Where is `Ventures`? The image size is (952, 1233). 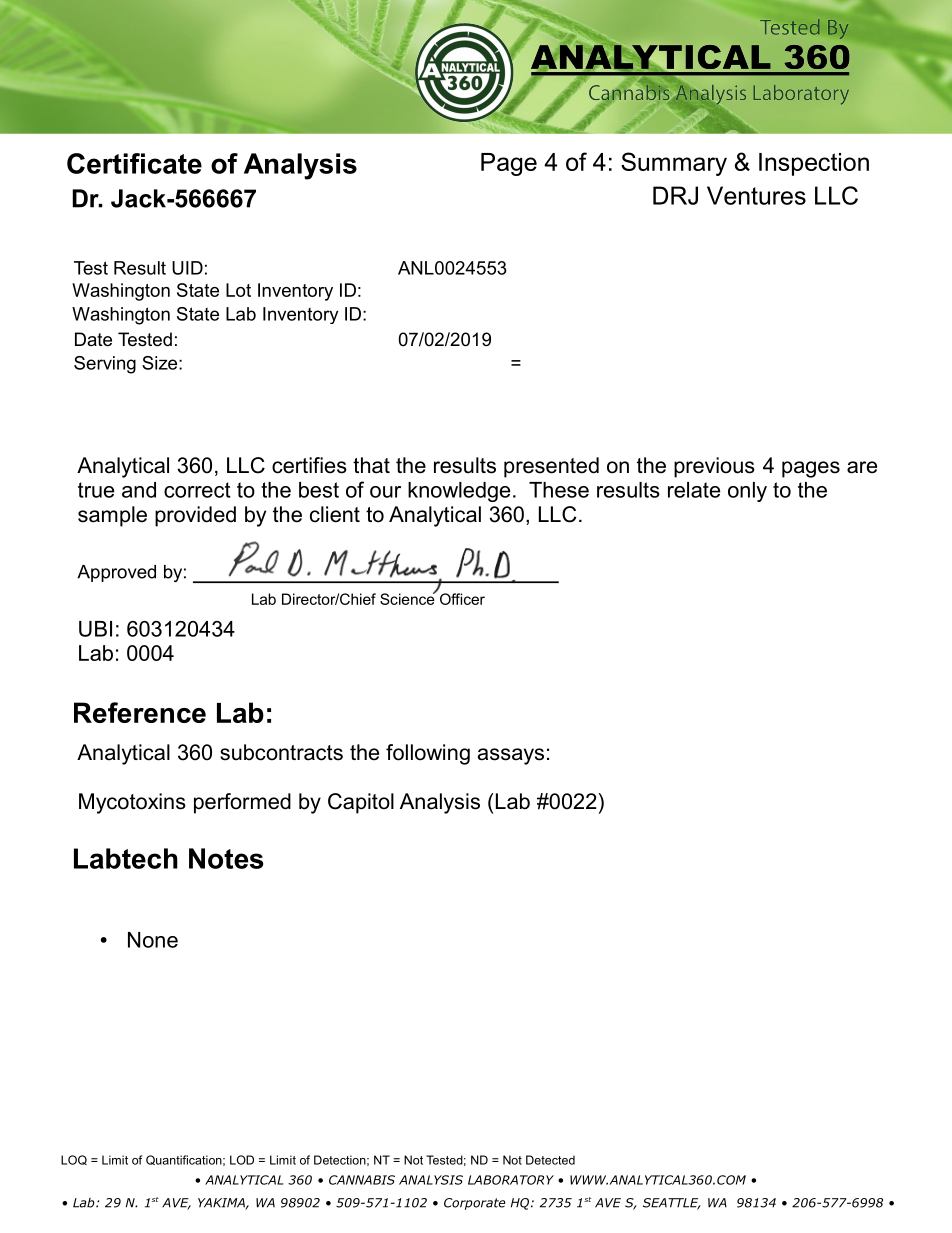
Ventures is located at coordinates (756, 195).
